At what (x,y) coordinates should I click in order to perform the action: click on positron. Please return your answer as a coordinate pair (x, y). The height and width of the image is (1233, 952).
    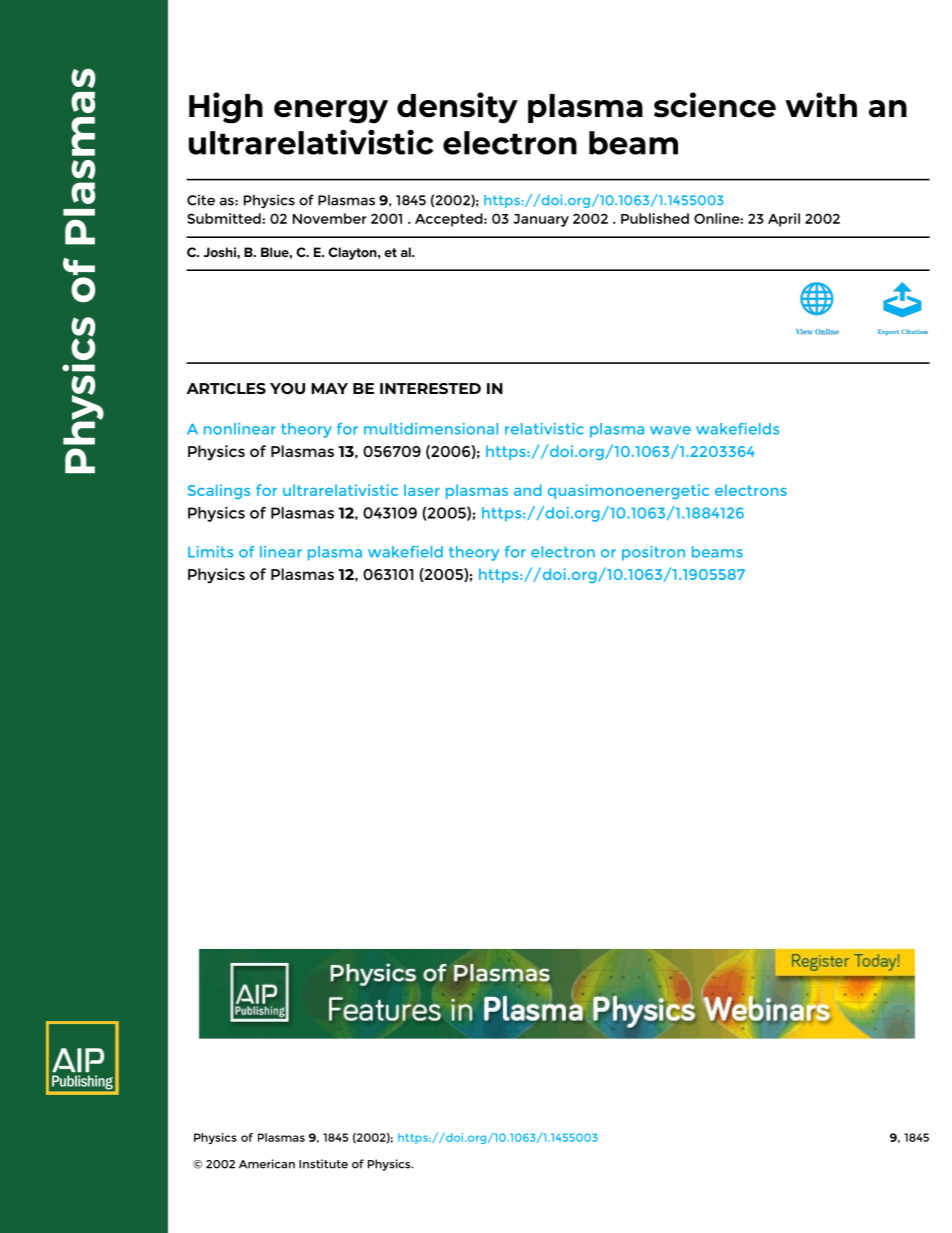
    Looking at the image, I should click on (653, 553).
